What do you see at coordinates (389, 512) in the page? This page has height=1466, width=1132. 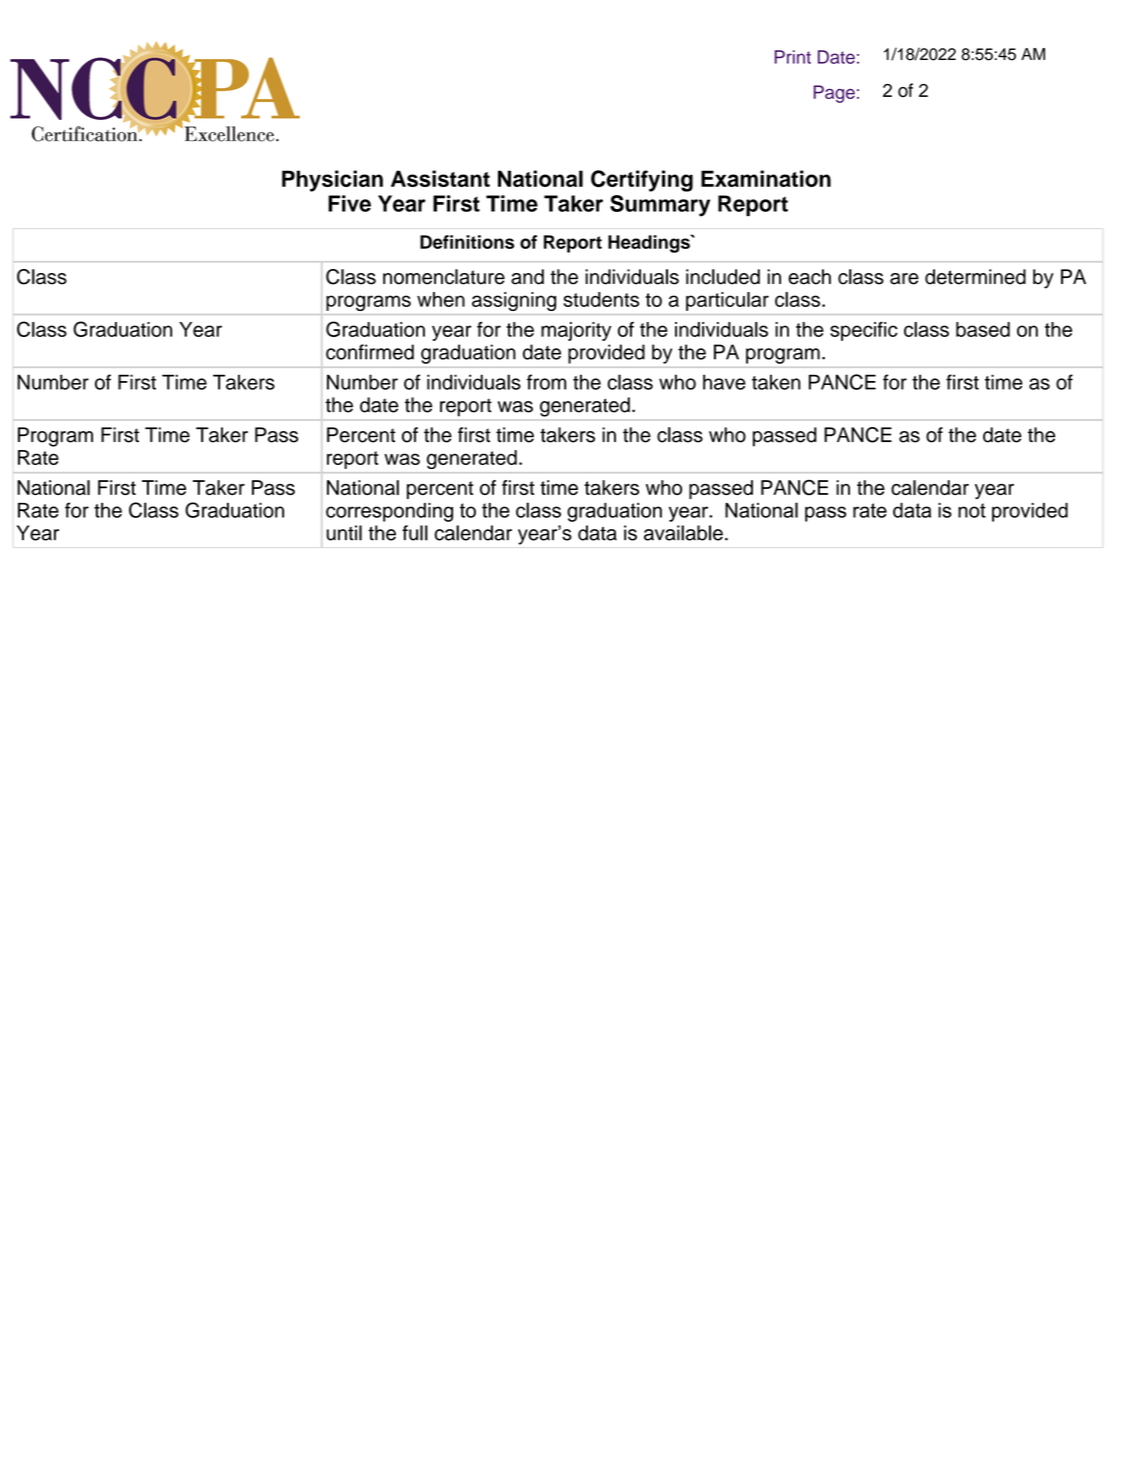 I see `corresponding` at bounding box center [389, 512].
